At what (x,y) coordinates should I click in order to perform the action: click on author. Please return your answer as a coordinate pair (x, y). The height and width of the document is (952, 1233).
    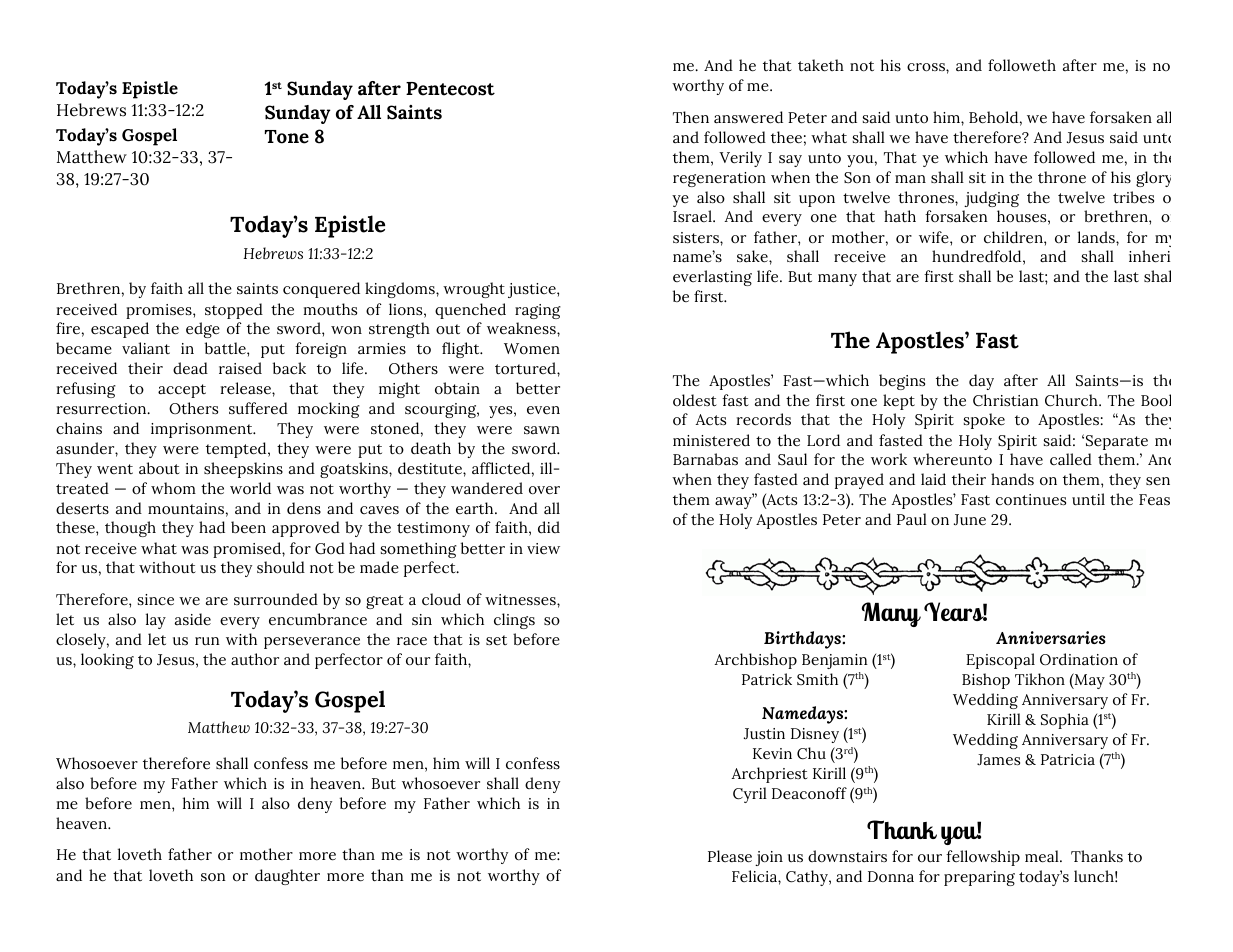
    Looking at the image, I should click on (255, 659).
